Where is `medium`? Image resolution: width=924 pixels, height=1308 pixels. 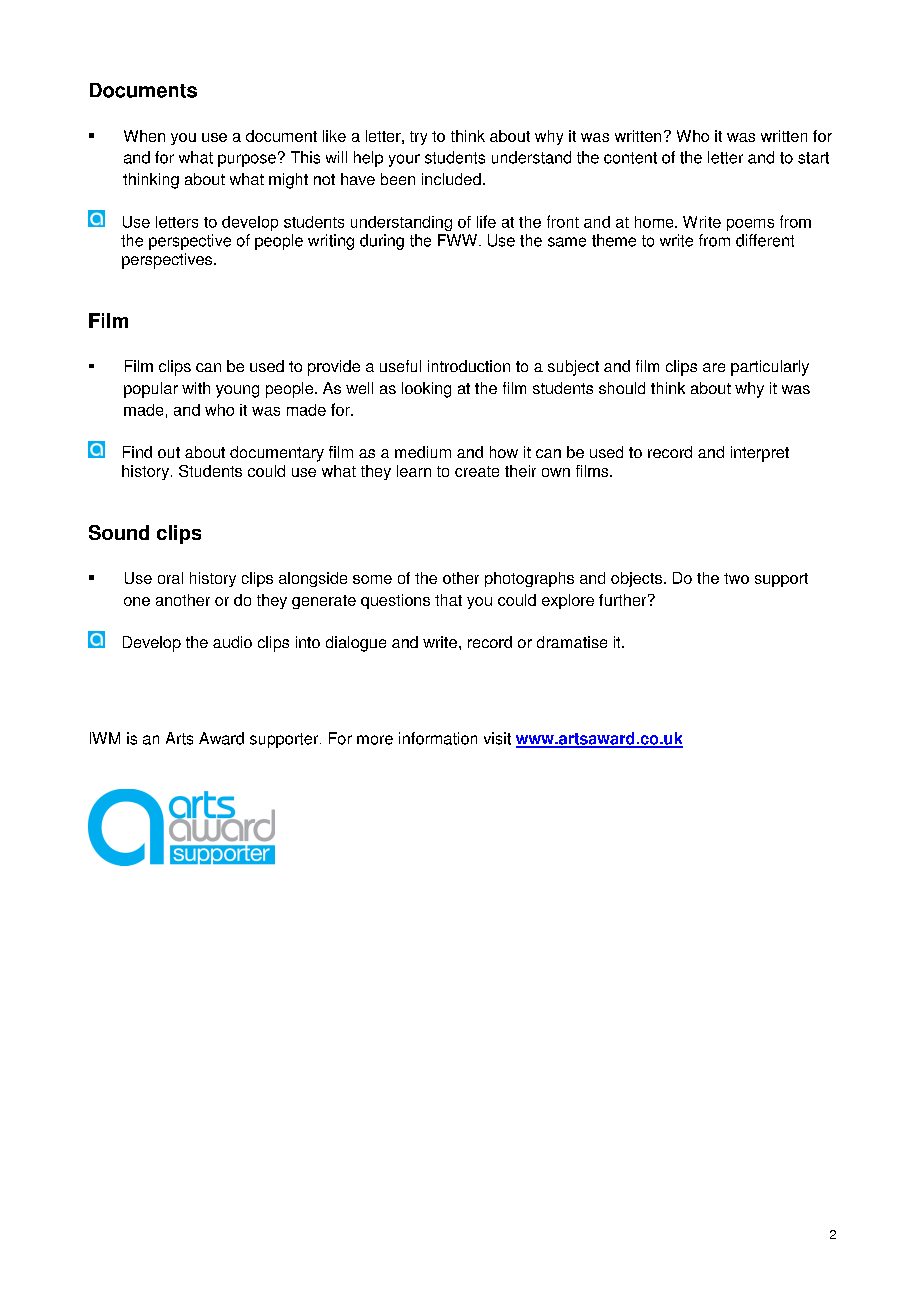 medium is located at coordinates (423, 452).
